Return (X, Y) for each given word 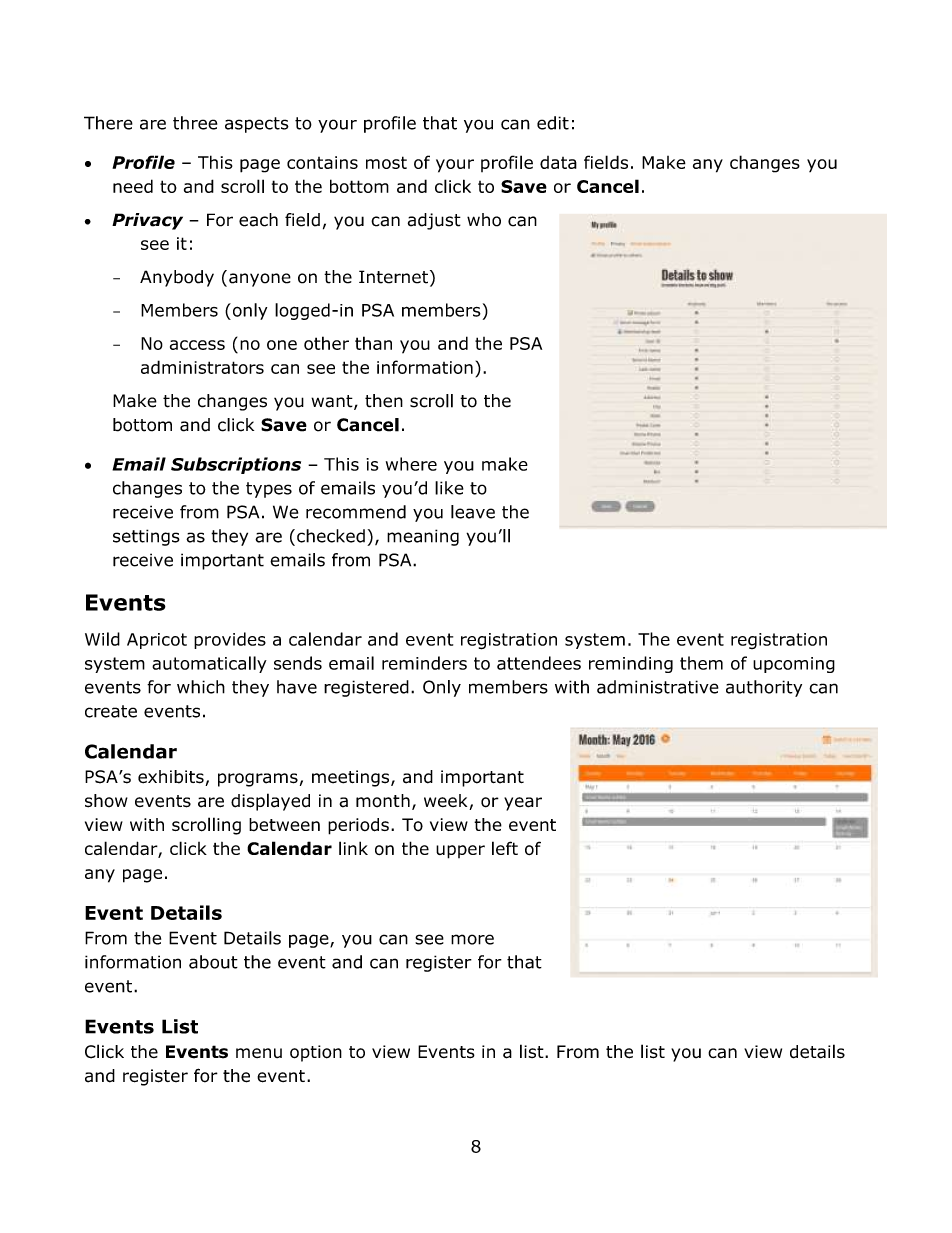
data (558, 162)
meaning (423, 537)
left (505, 848)
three (195, 123)
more (472, 939)
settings (146, 537)
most (386, 162)
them (701, 663)
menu (259, 1053)
